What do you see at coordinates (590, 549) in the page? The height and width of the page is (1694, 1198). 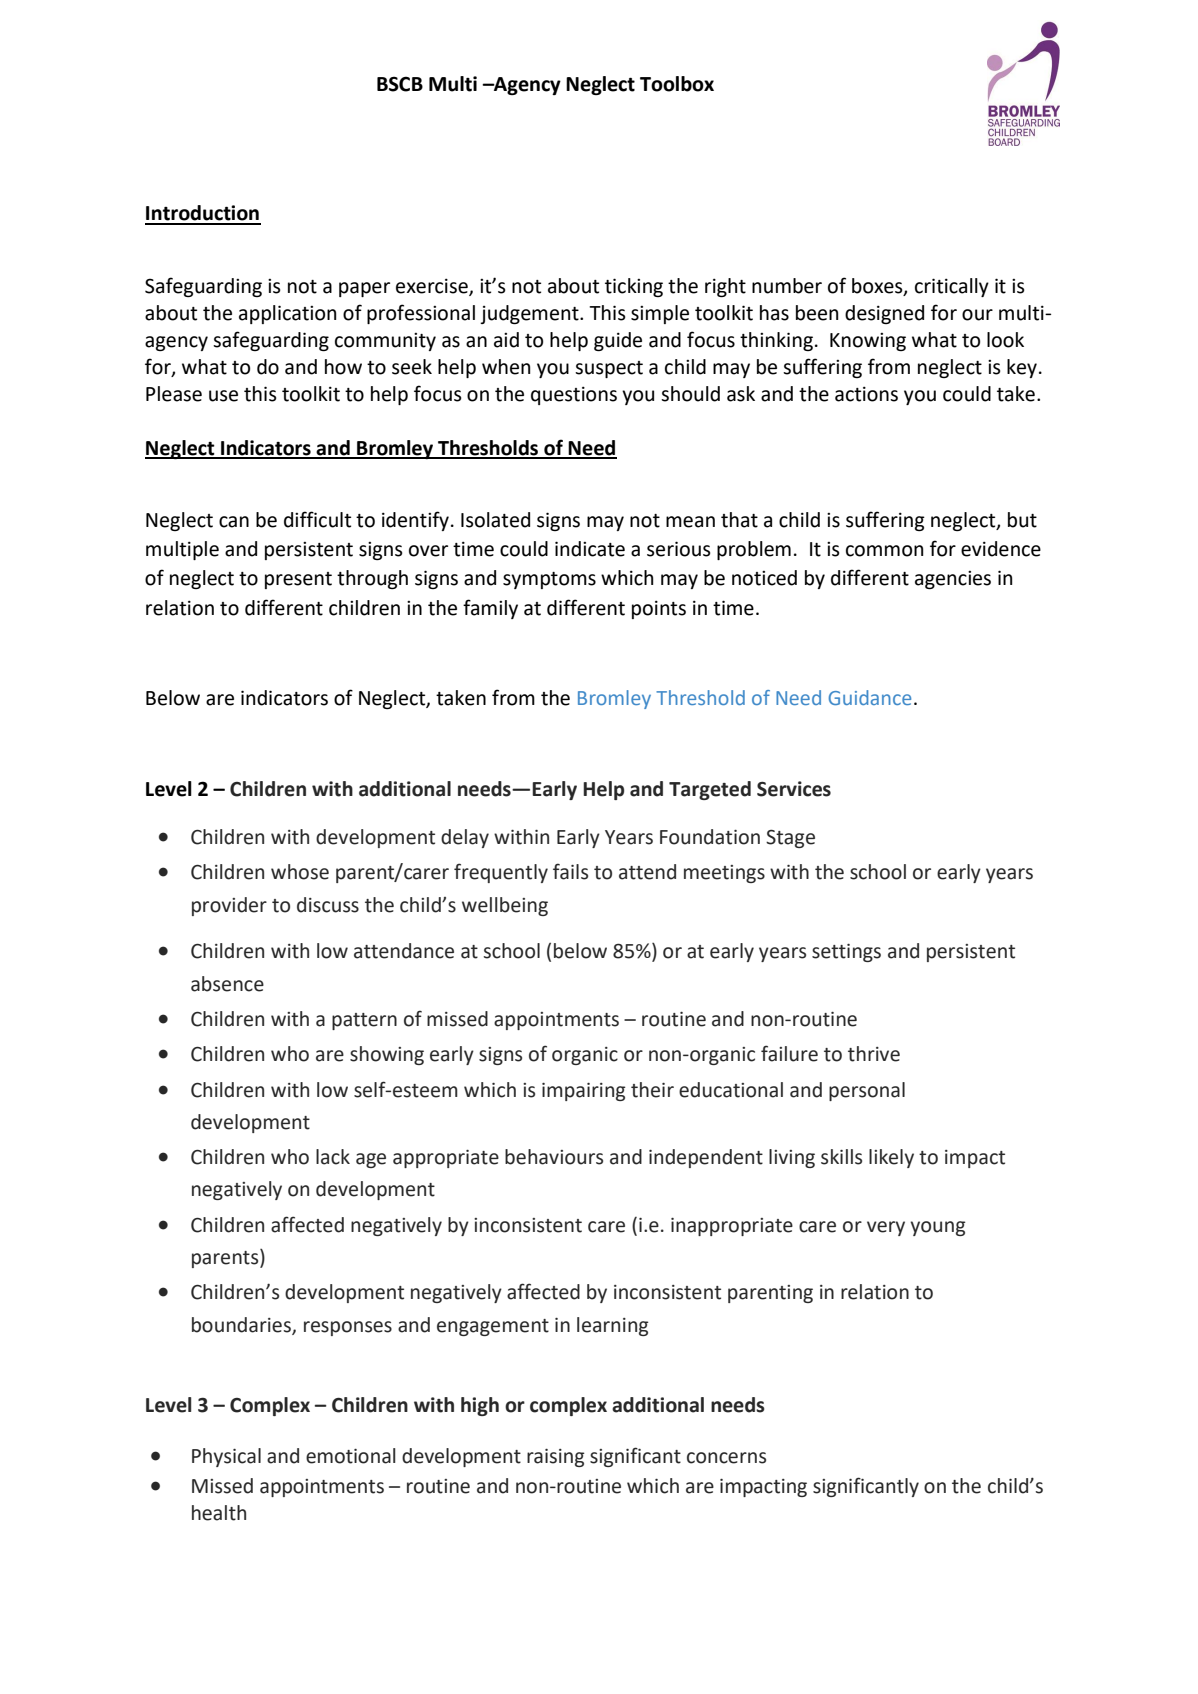 I see `indicate` at bounding box center [590, 549].
